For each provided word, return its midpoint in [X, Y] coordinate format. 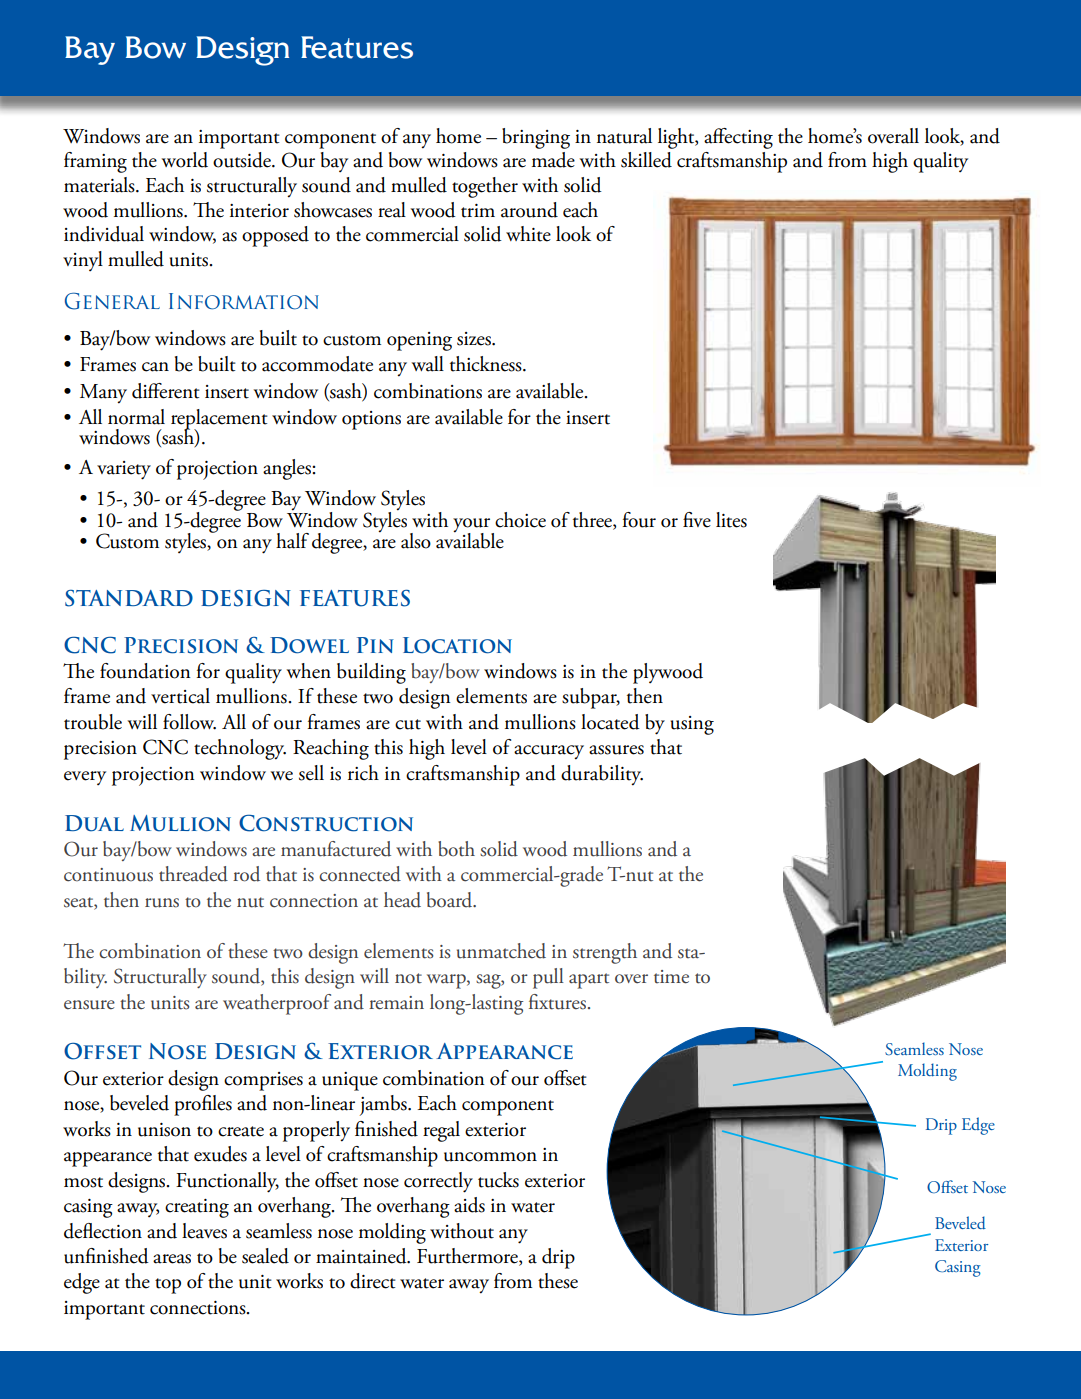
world [185, 160]
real [392, 210]
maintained [362, 1256]
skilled [646, 160]
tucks [498, 1180]
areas [172, 1259]
